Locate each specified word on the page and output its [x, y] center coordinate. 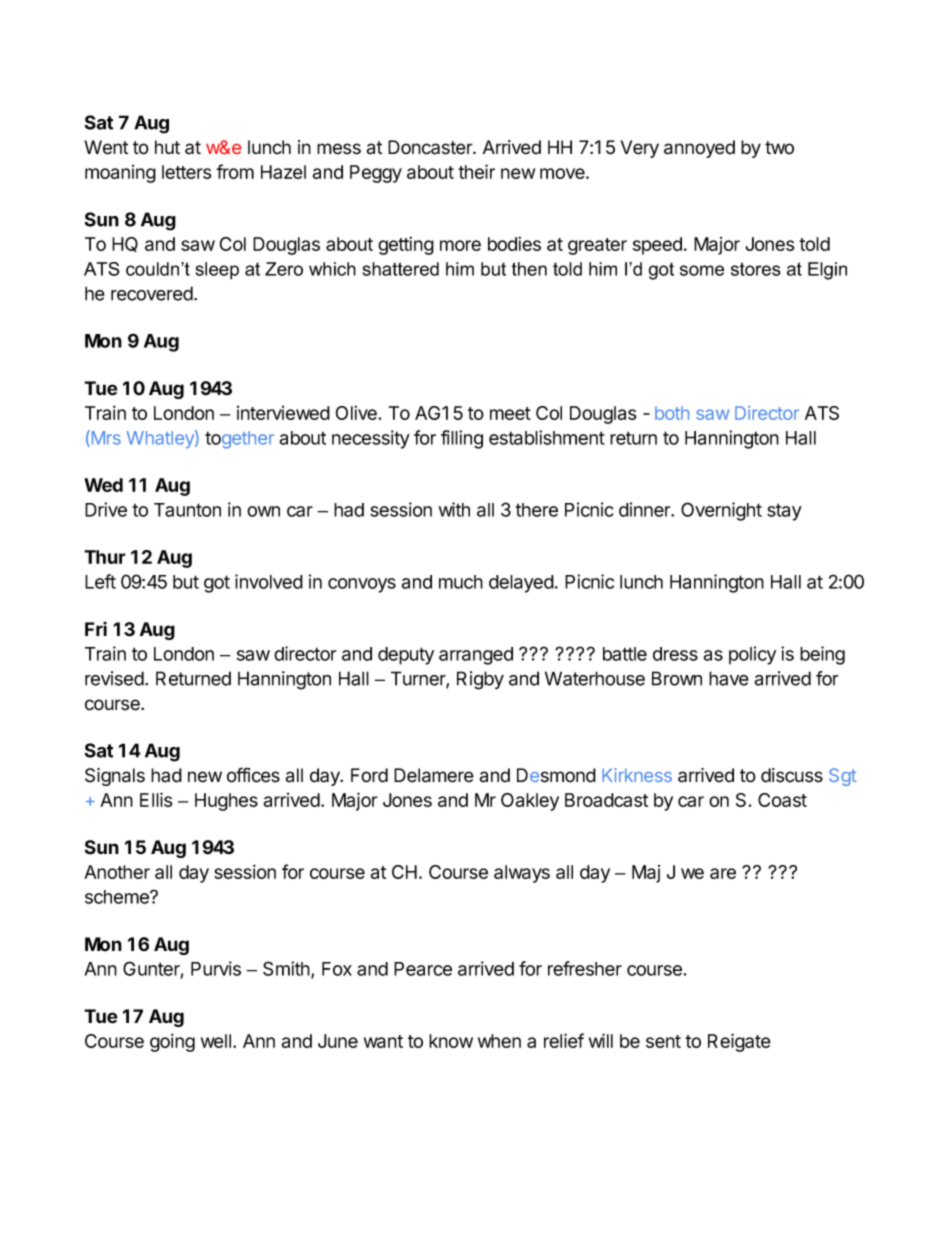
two [779, 148]
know [451, 1041]
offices [253, 775]
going [172, 1042]
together [239, 440]
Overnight [721, 511]
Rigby [480, 680]
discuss [792, 775]
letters [186, 172]
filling [462, 439]
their [476, 171]
